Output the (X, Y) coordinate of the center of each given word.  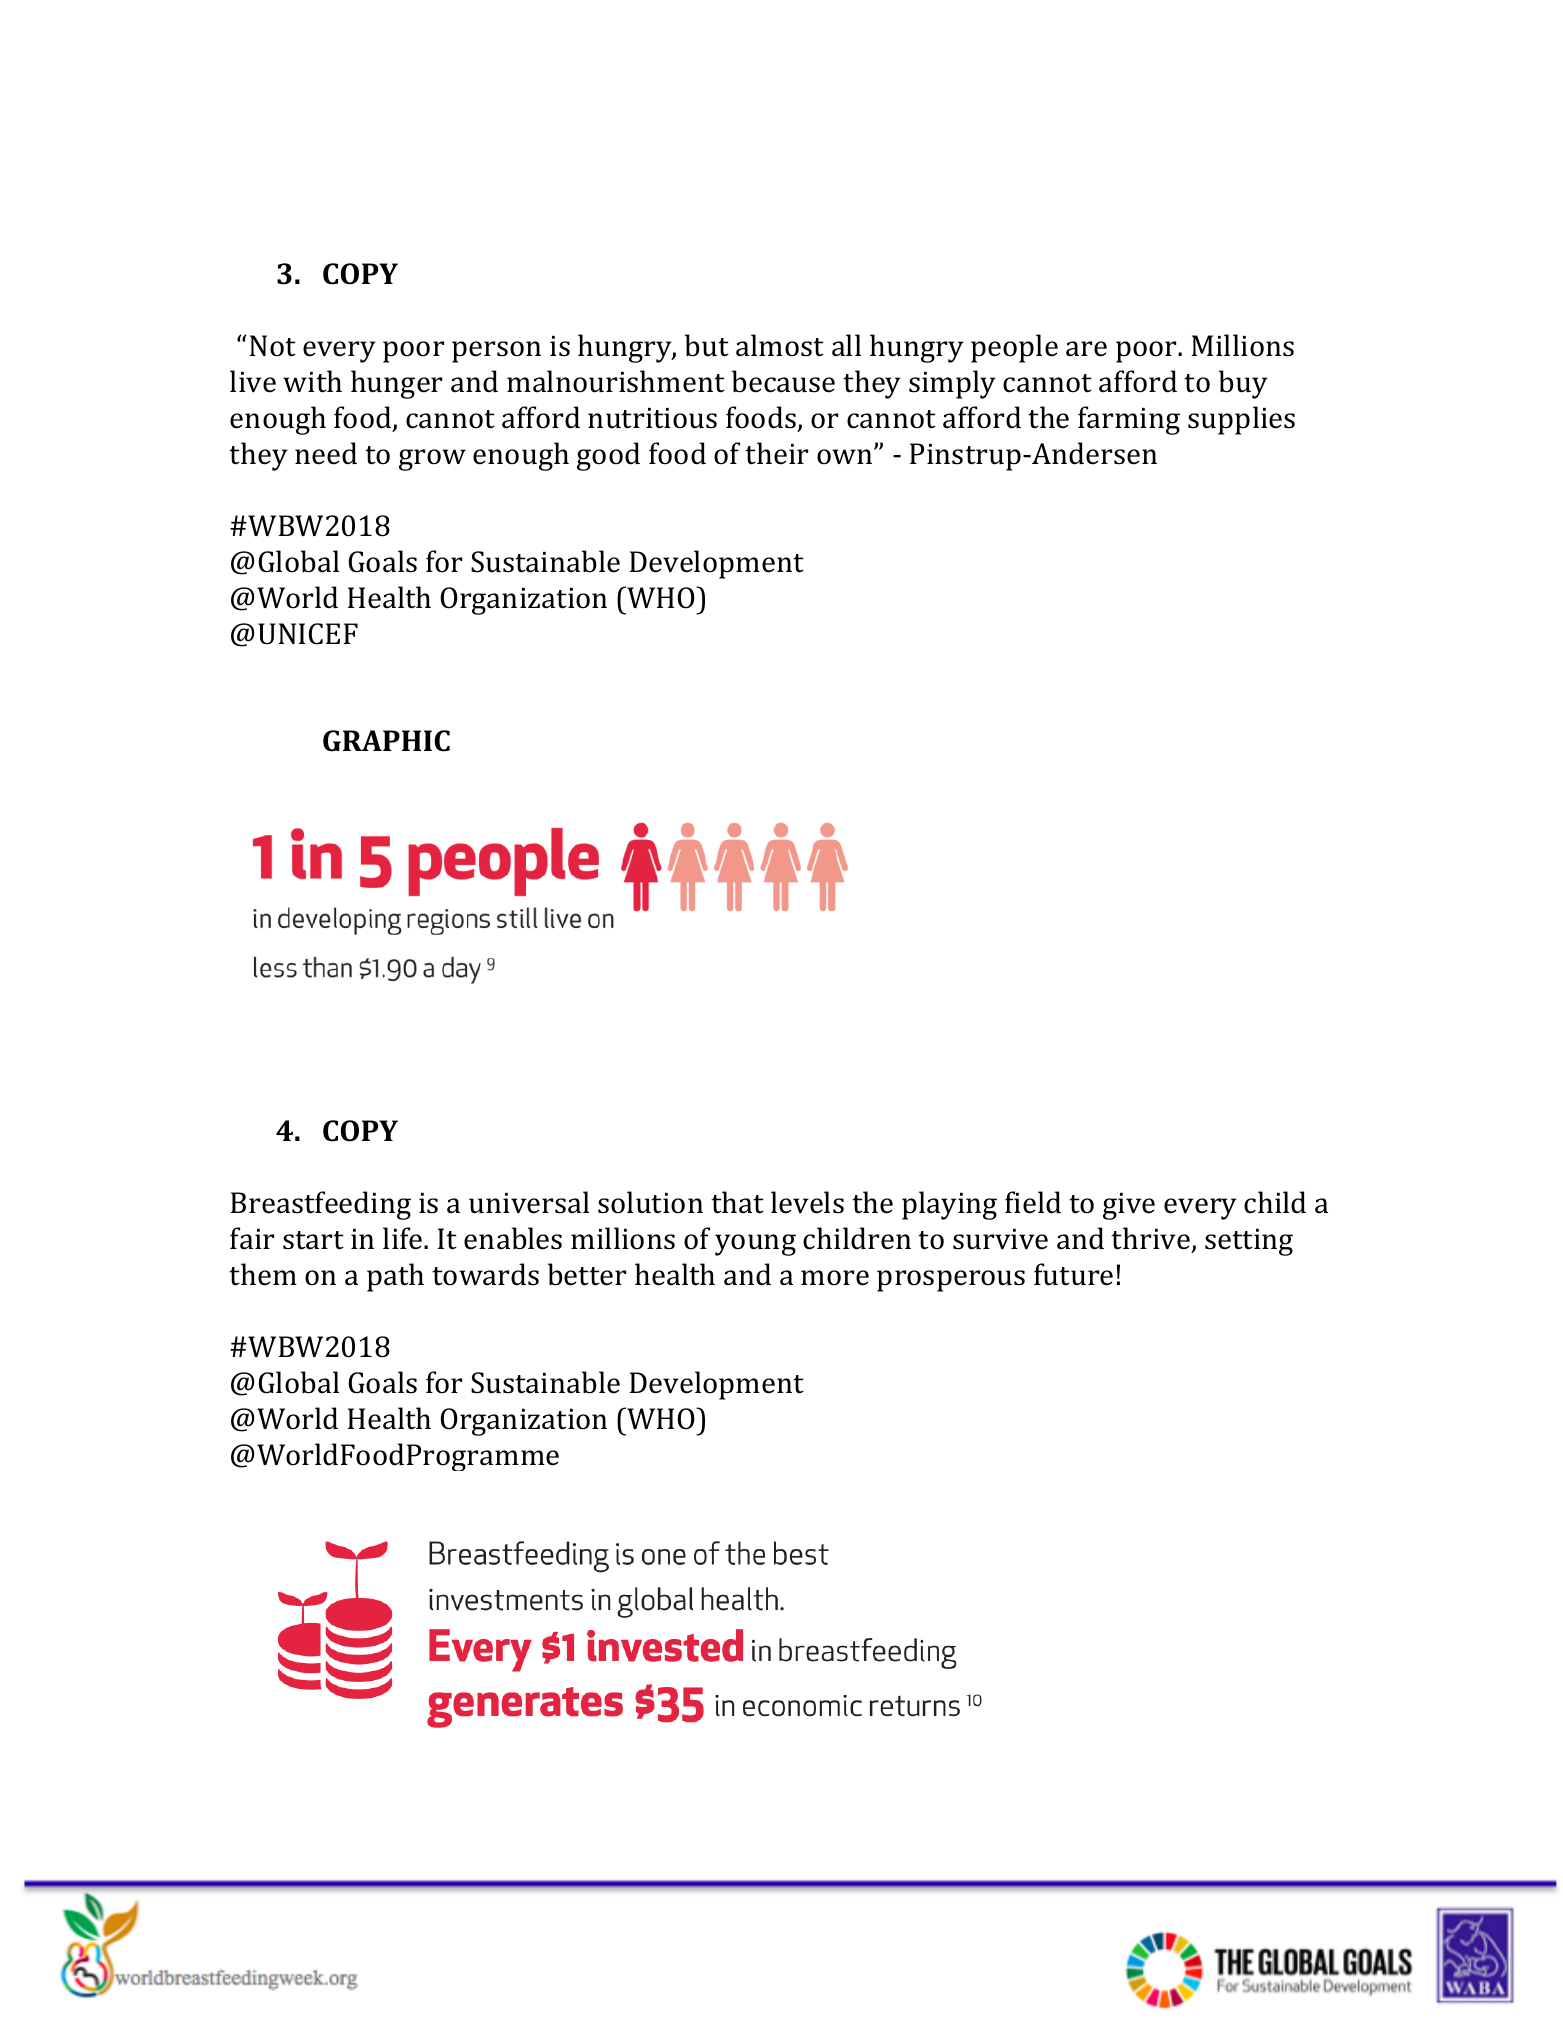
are (1086, 349)
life (404, 1238)
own (846, 456)
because (783, 381)
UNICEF (308, 634)
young (755, 1245)
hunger (396, 384)
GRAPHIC (386, 741)
